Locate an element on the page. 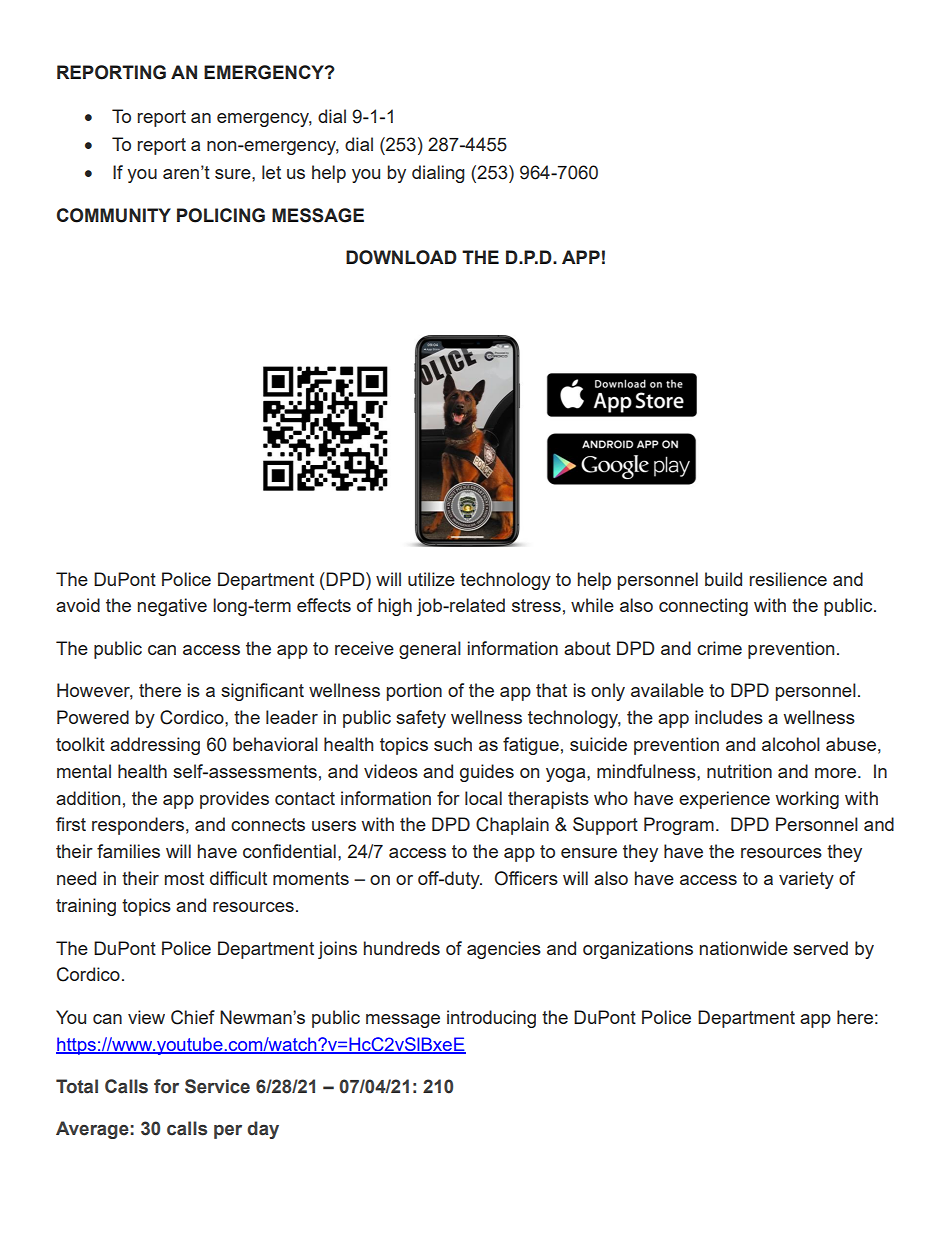  crime is located at coordinates (719, 648).
